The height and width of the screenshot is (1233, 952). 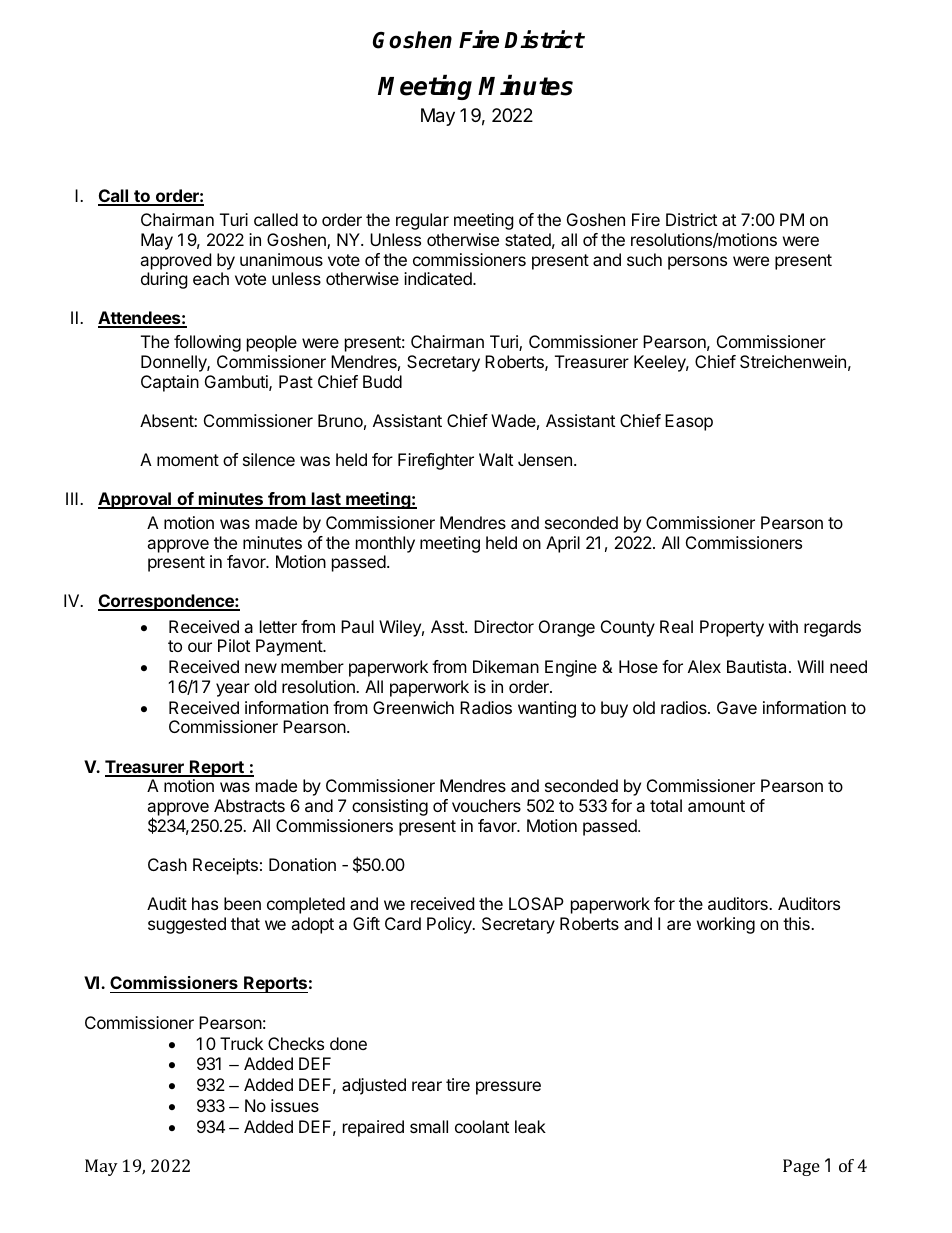 What do you see at coordinates (167, 420) in the screenshot?
I see `Absent` at bounding box center [167, 420].
